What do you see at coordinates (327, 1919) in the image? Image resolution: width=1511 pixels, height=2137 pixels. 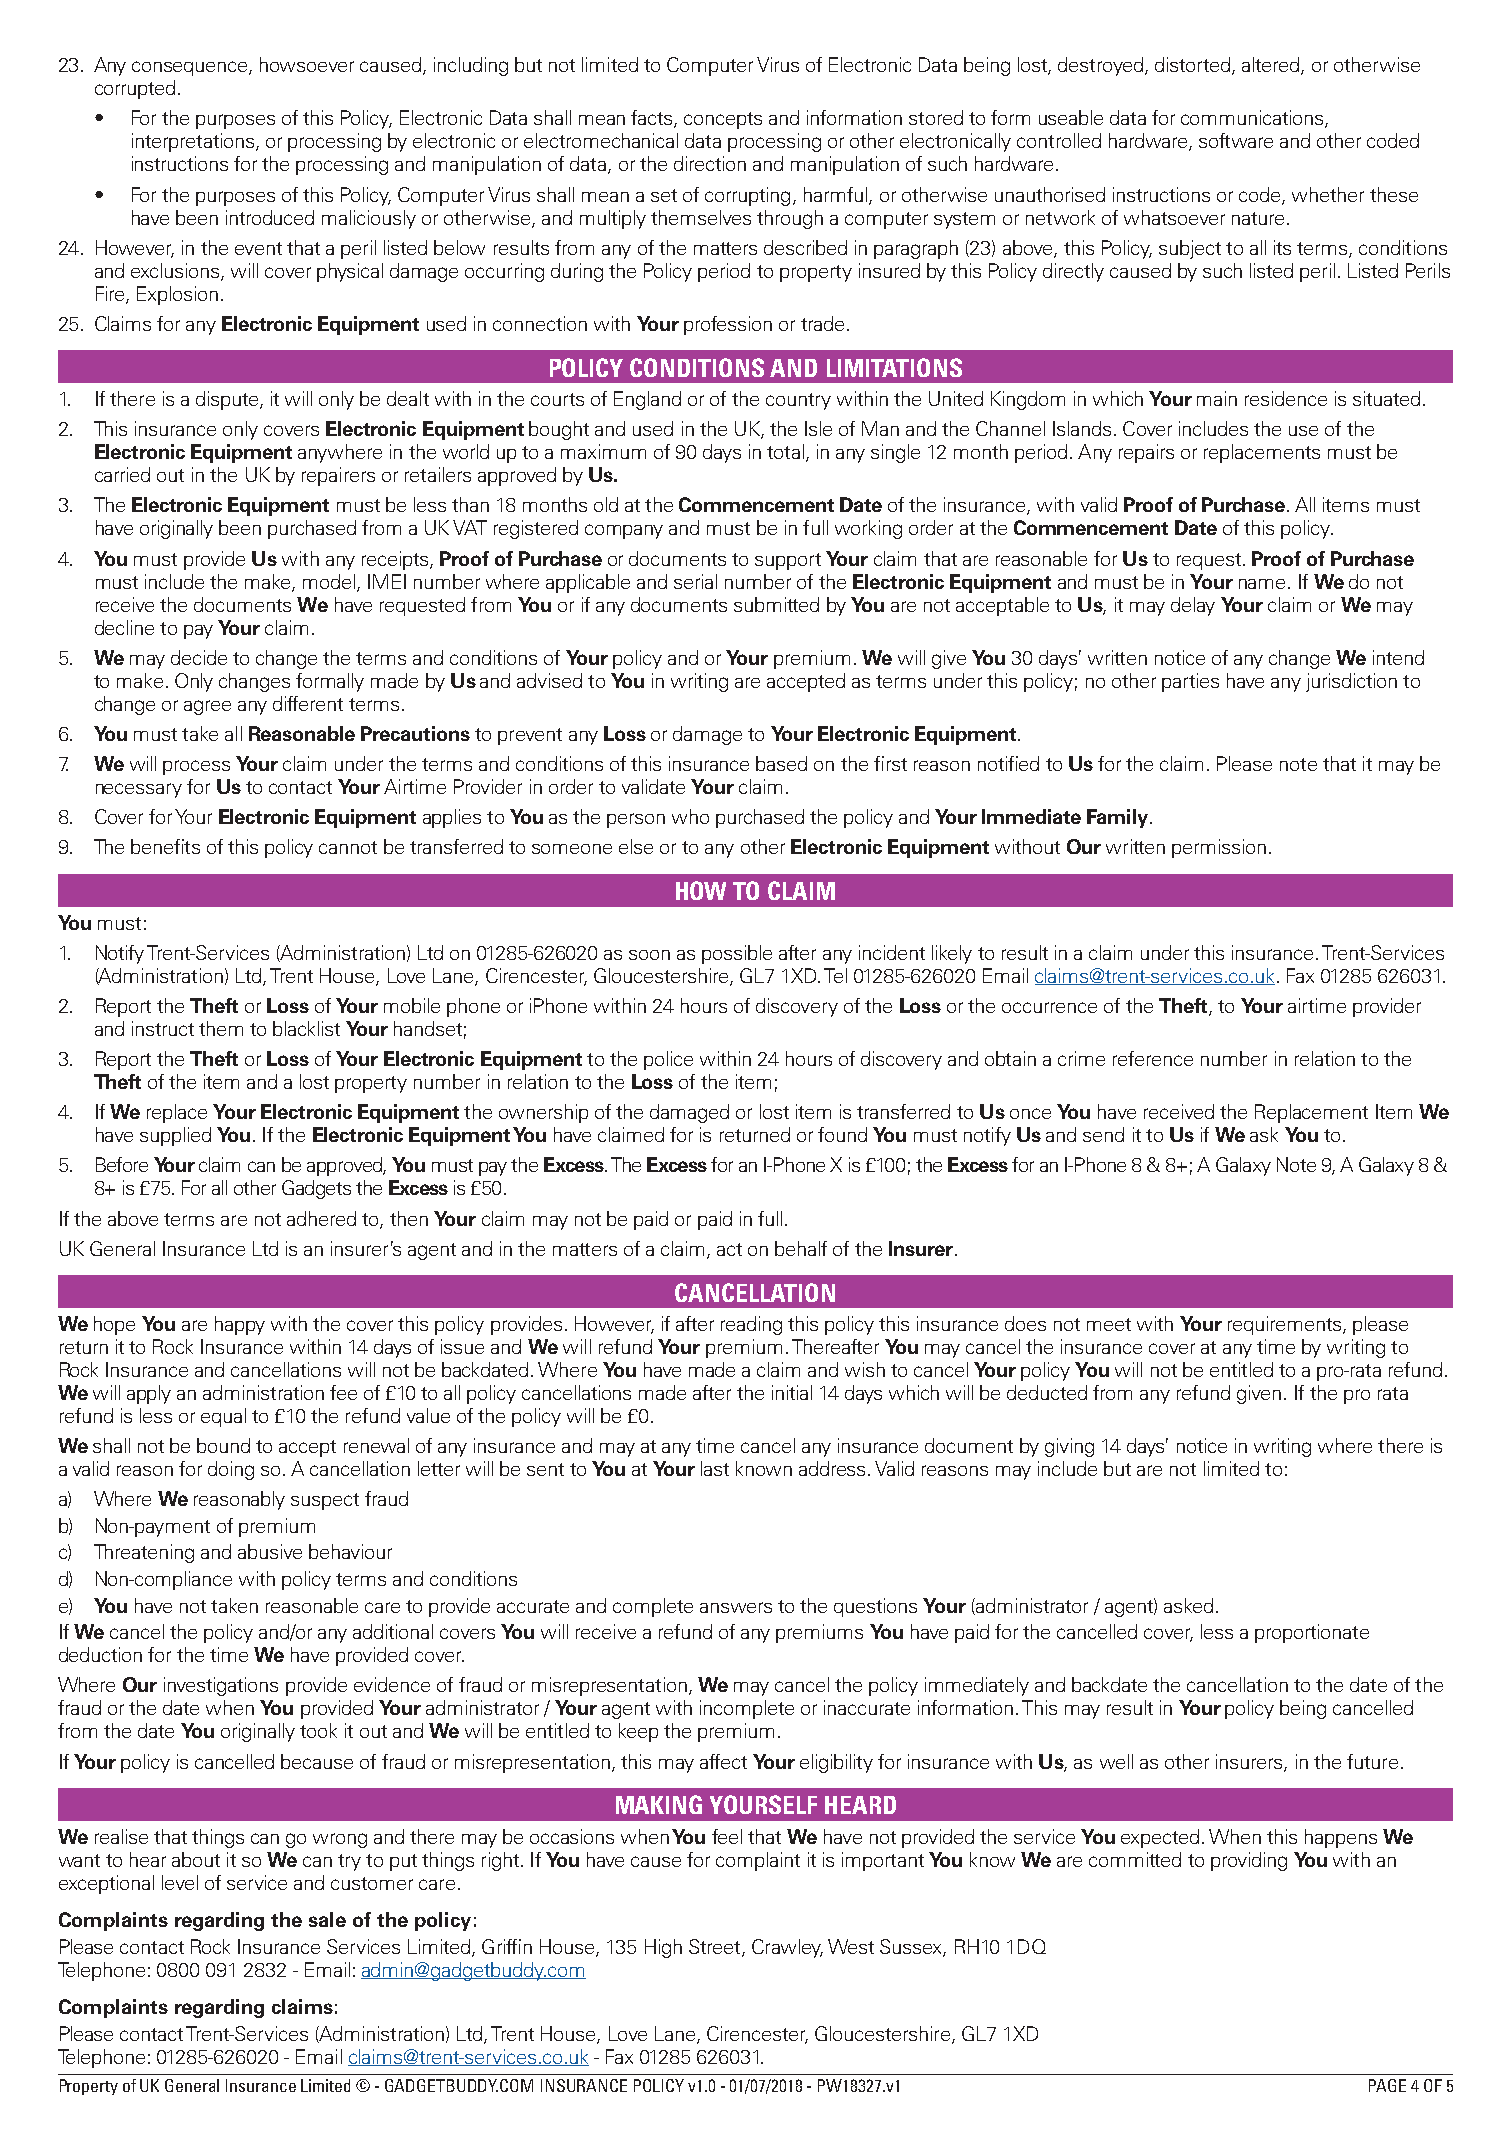 I see `sale` at bounding box center [327, 1919].
